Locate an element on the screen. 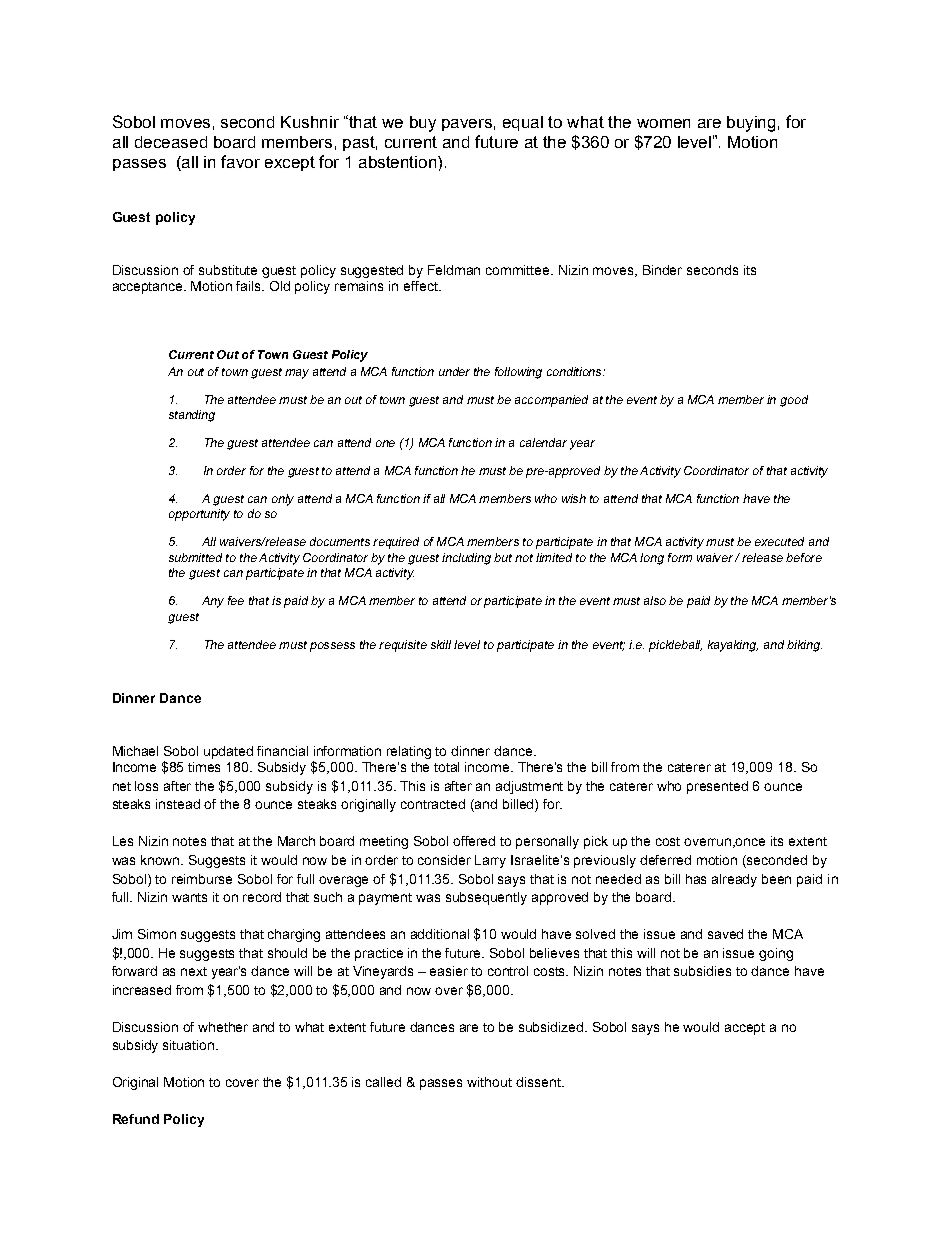 Image resolution: width=952 pixels, height=1233 pixels. times is located at coordinates (204, 767).
